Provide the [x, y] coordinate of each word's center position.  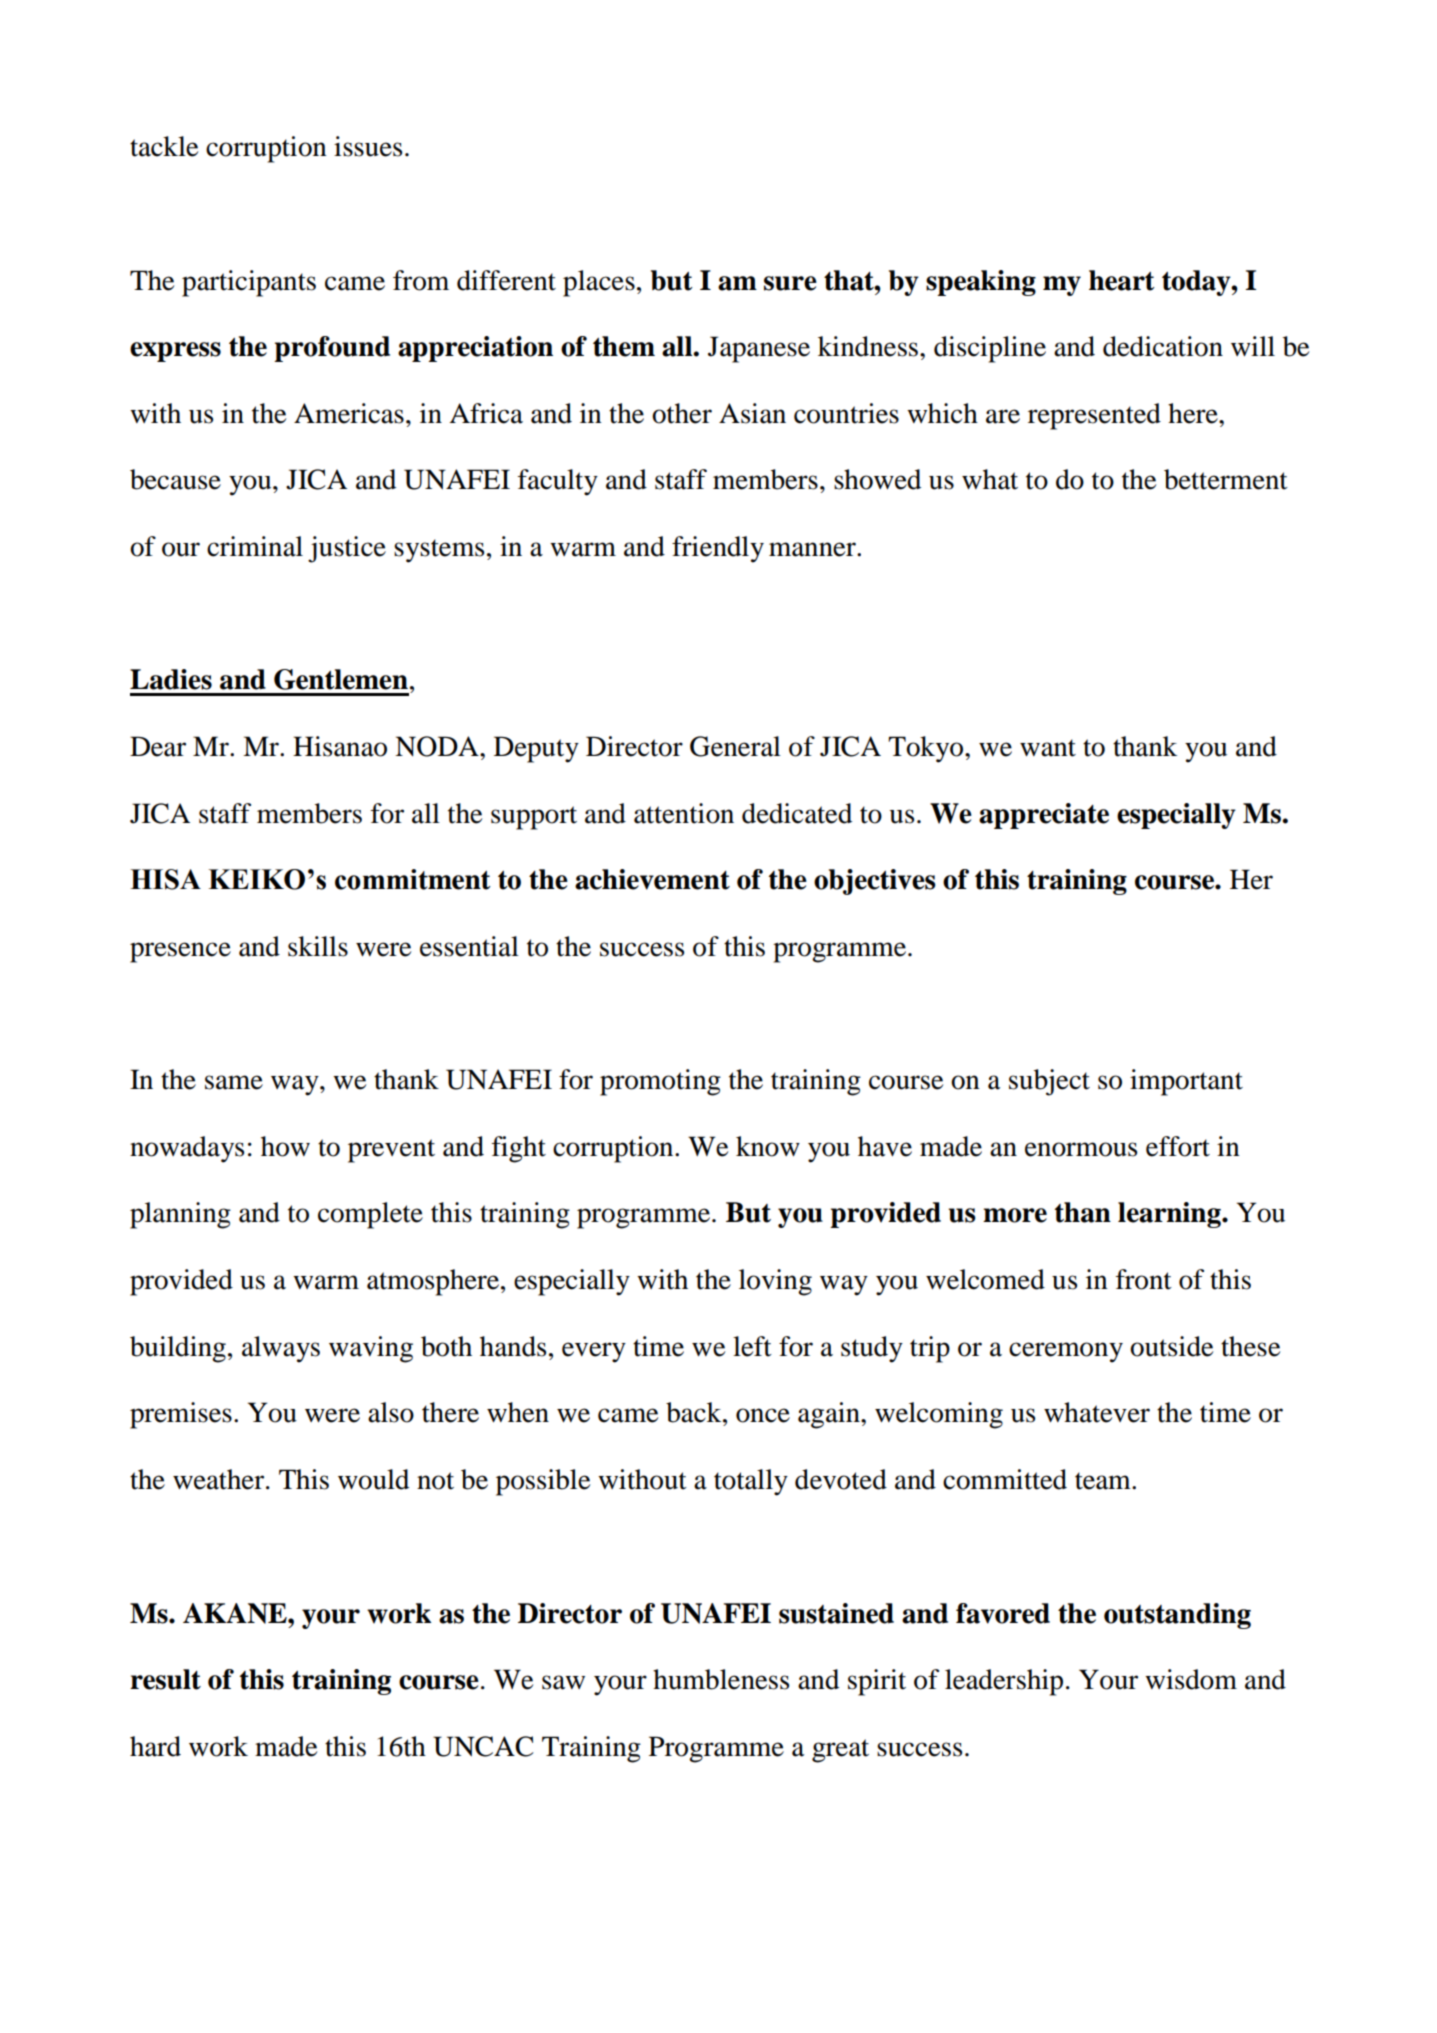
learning [1170, 1215]
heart [1122, 280]
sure [790, 283]
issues [368, 146]
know [768, 1146]
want [1048, 748]
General [735, 746]
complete [370, 1215]
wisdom [1191, 1679]
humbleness [721, 1679]
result [165, 1679]
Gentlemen [341, 679]
